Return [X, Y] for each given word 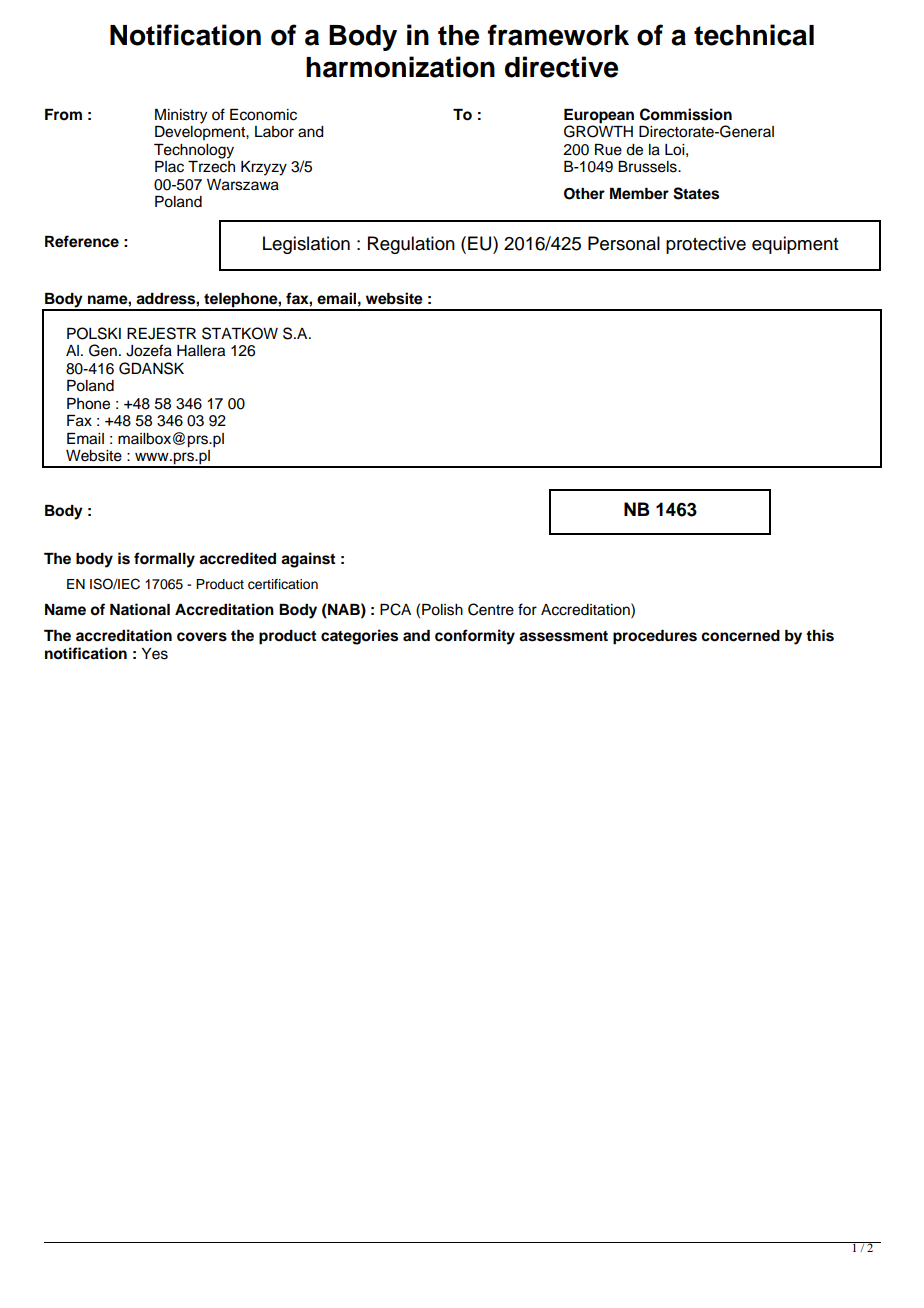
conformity [475, 637]
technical [754, 35]
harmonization [400, 67]
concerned [740, 636]
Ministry [181, 116]
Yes [155, 654]
